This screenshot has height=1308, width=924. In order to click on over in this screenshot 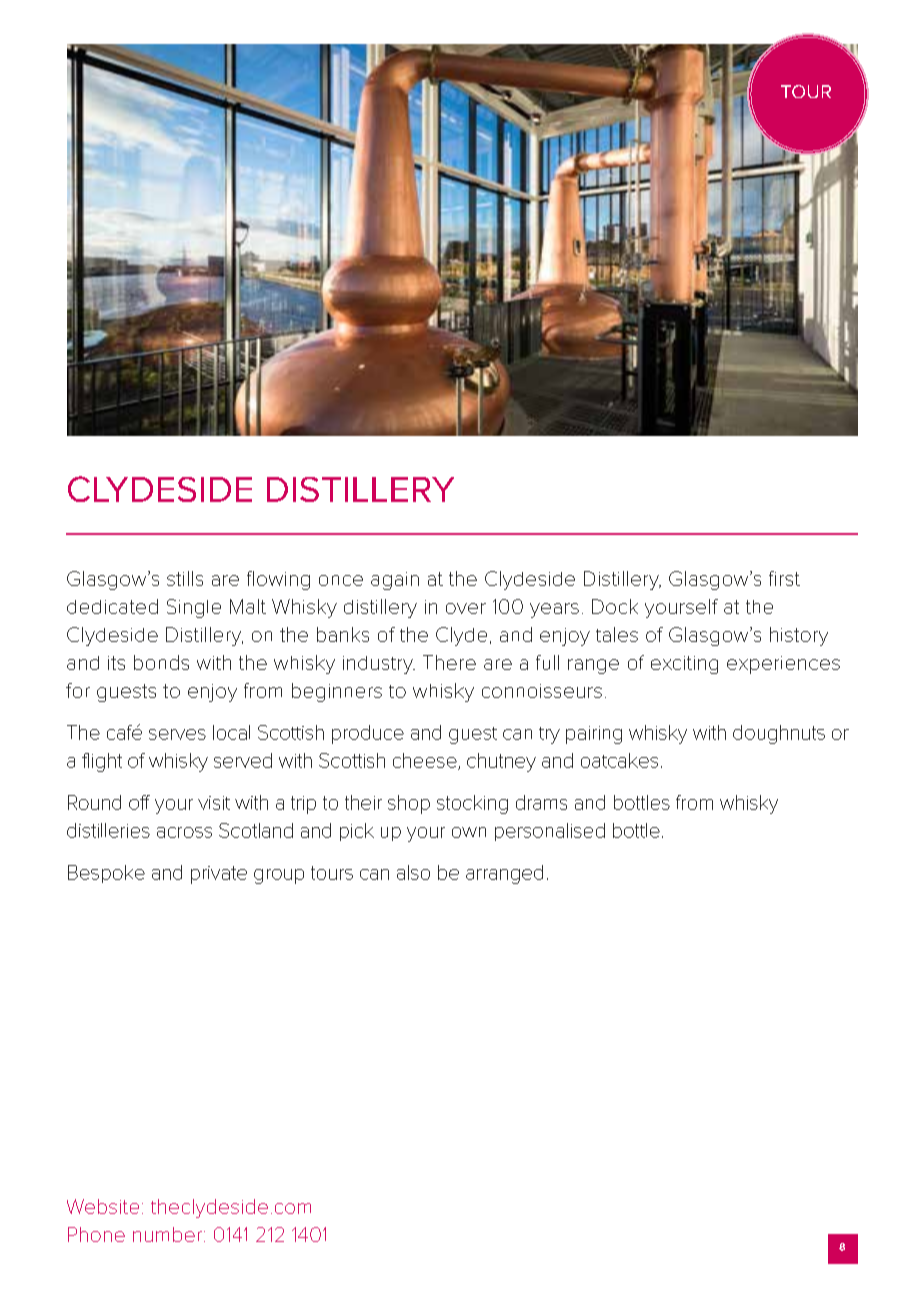, I will do `click(466, 608)`.
